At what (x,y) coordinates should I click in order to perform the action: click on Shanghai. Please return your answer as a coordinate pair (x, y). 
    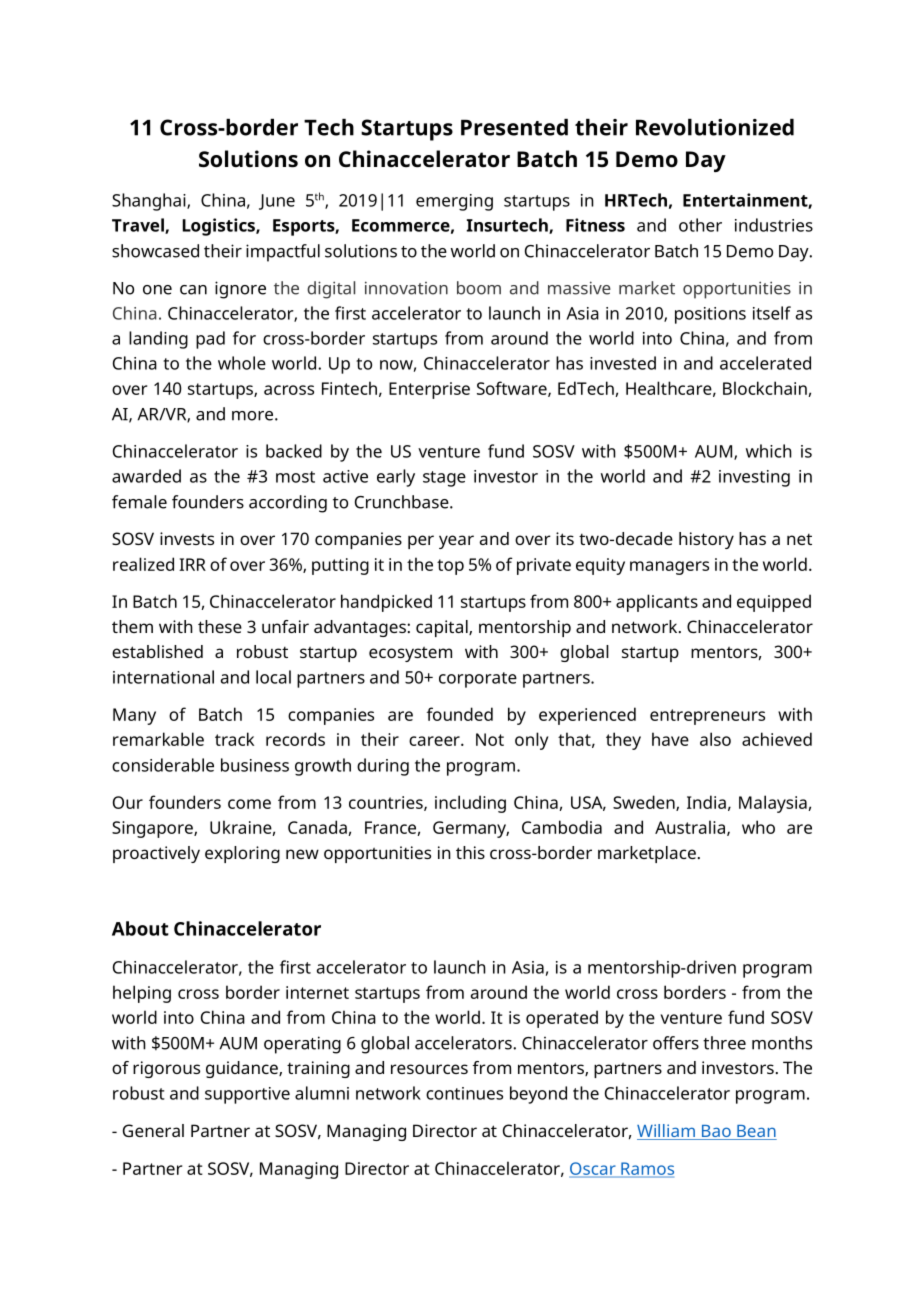
    Looking at the image, I should click on (150, 202).
